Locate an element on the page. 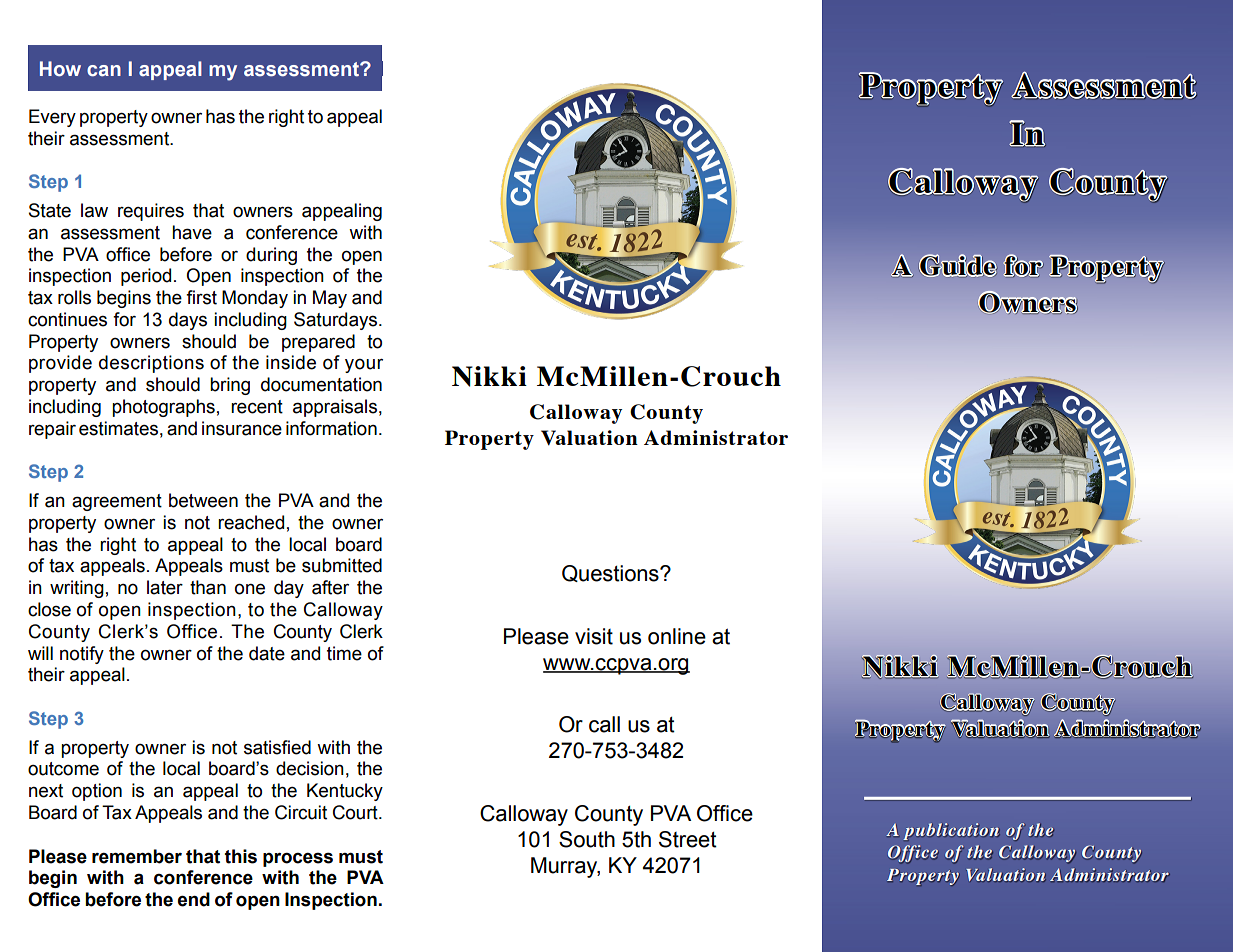  Guide is located at coordinates (958, 265).
